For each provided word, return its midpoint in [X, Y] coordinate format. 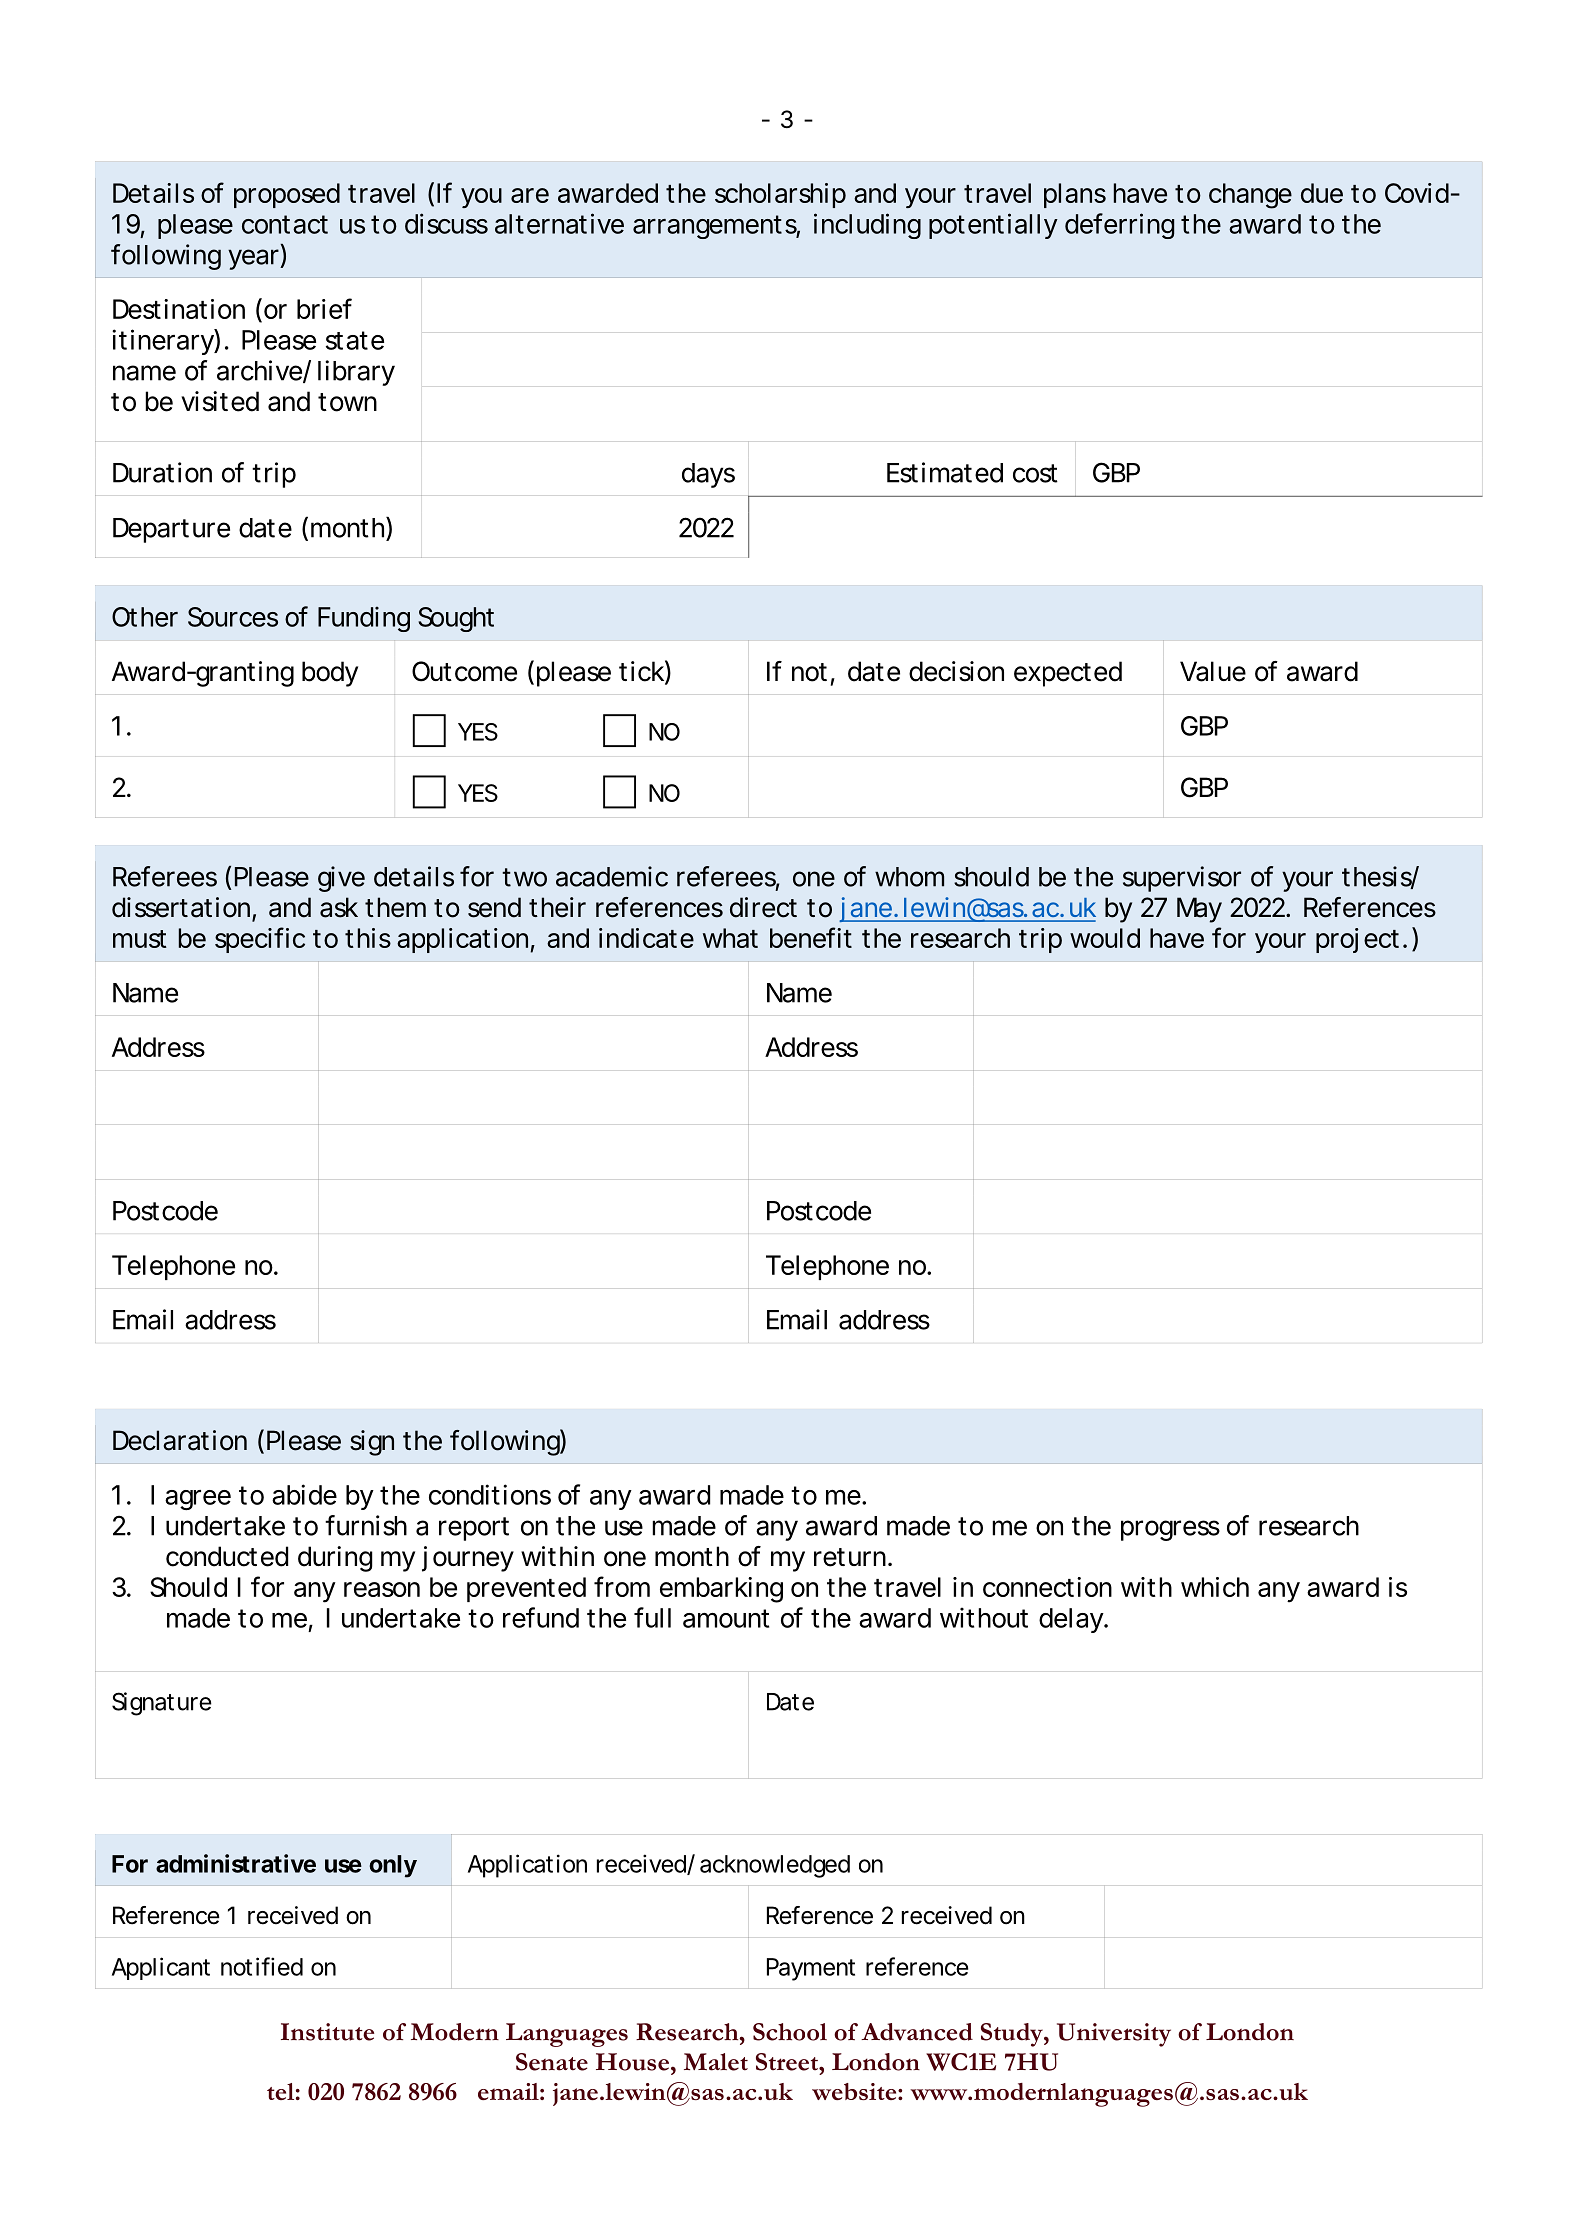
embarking [721, 1590]
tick [641, 671]
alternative [559, 223]
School [790, 2032]
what [730, 938]
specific [260, 940]
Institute [327, 2032]
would [1105, 938]
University [1114, 2035]
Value [1213, 671]
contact [285, 224]
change [1250, 196]
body [330, 674]
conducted [227, 1556]
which [1215, 1587]
